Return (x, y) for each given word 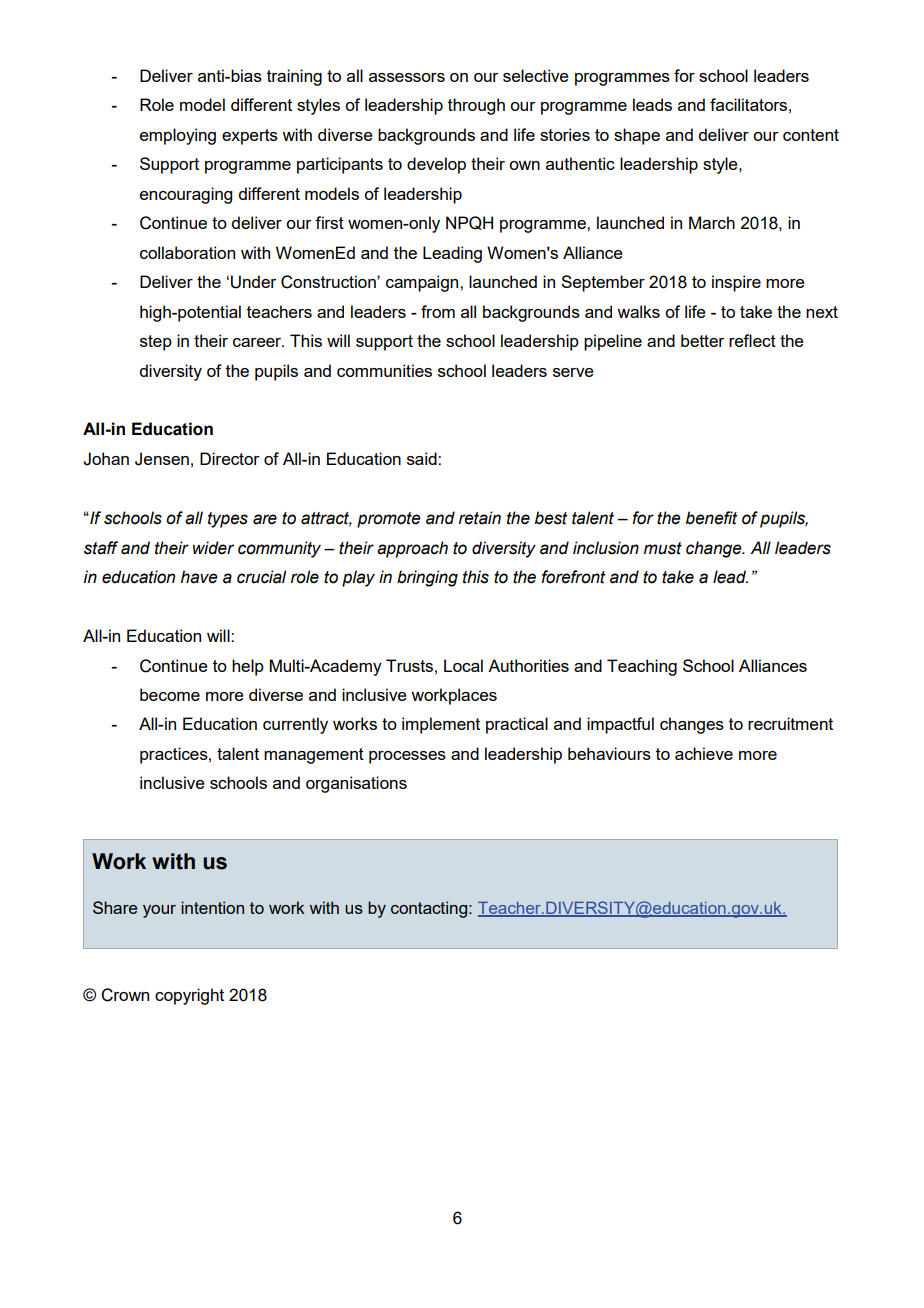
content (811, 135)
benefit (711, 518)
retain (480, 518)
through (476, 106)
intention (212, 907)
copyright (189, 996)
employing (178, 136)
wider (213, 548)
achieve (704, 753)
